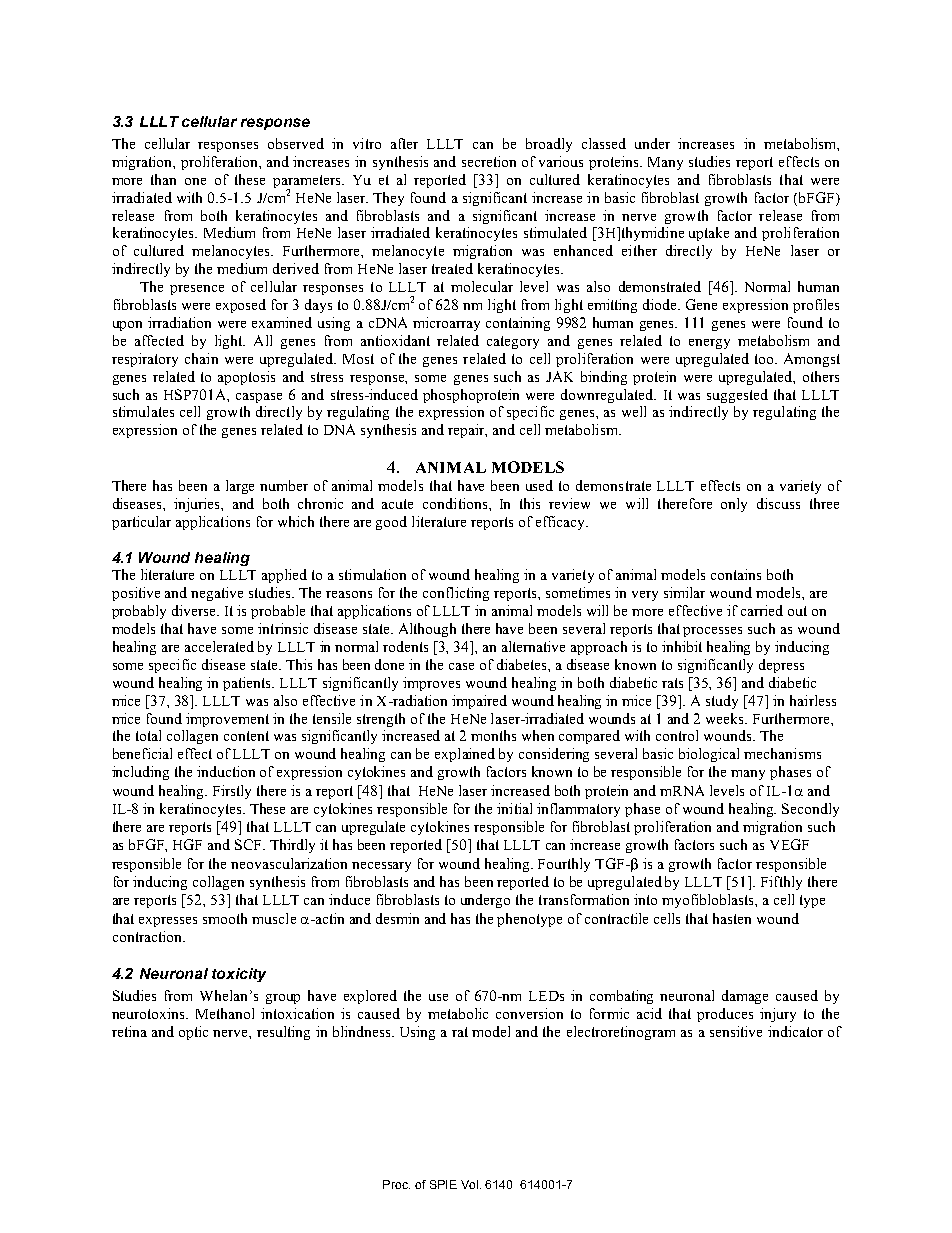 The height and width of the image is (1233, 952). I want to click on accelerated, so click(219, 646).
